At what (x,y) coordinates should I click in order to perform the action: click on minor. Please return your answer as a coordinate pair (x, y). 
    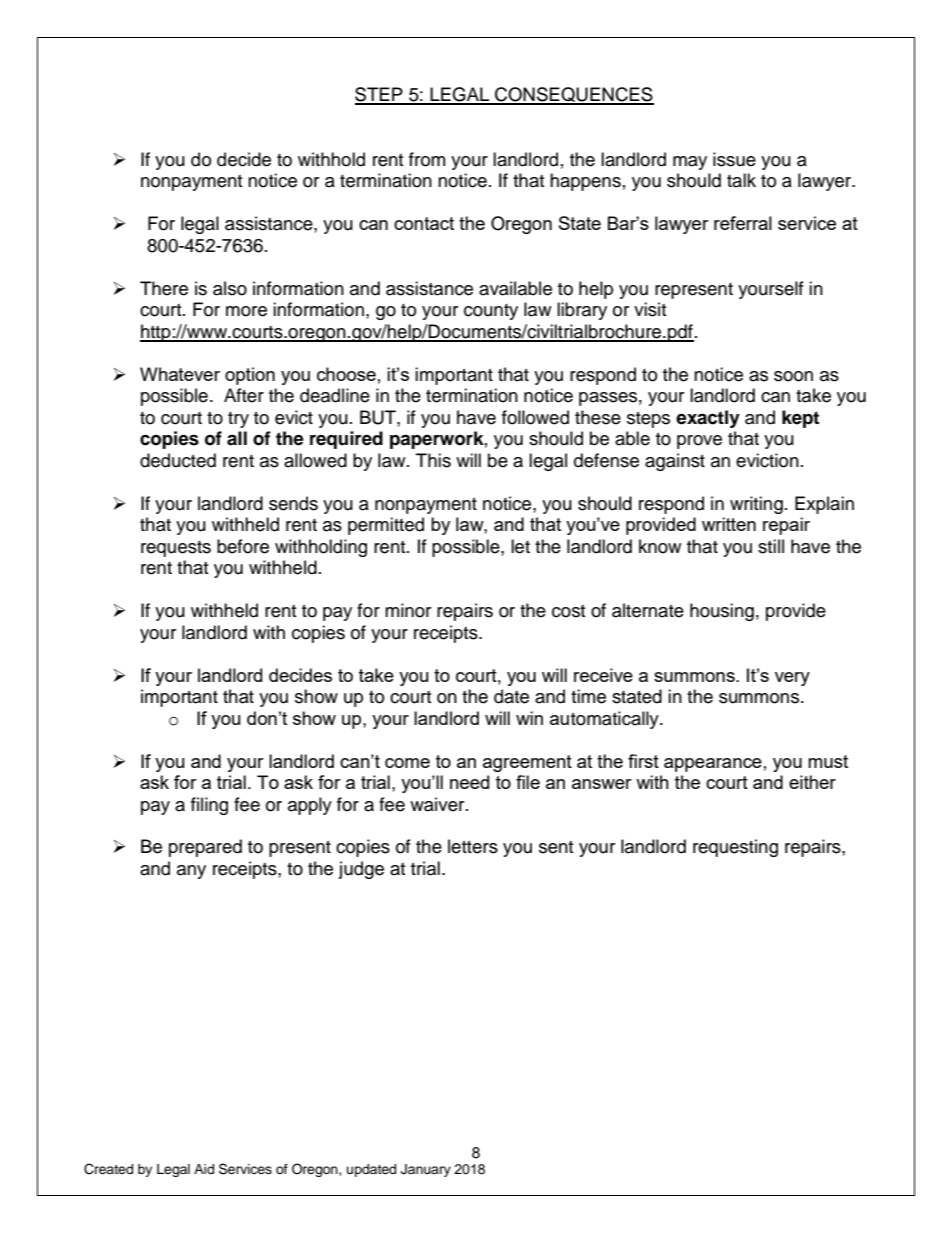
    Looking at the image, I should click on (408, 610).
